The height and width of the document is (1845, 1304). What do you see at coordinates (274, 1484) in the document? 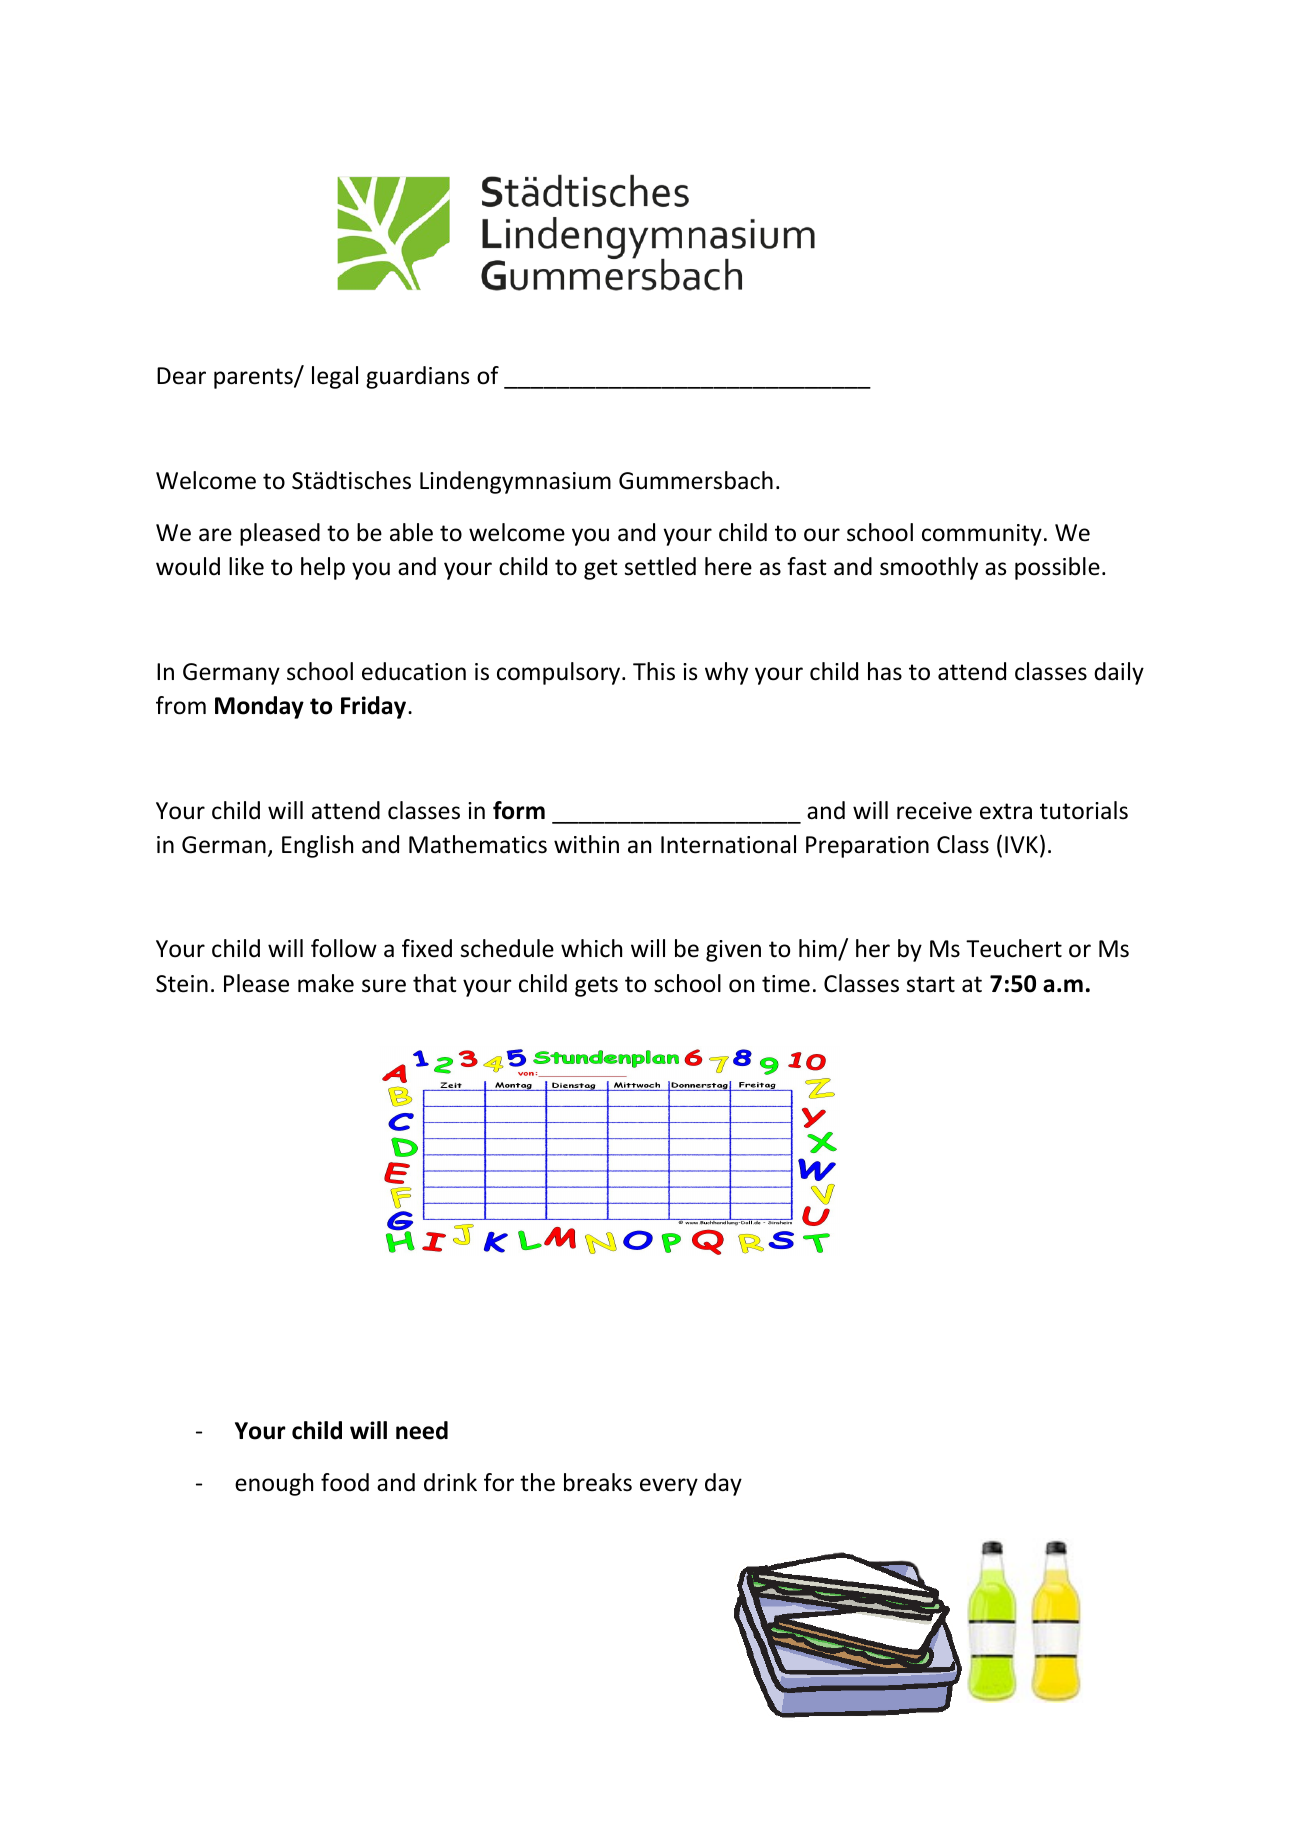
I see `enough` at bounding box center [274, 1484].
